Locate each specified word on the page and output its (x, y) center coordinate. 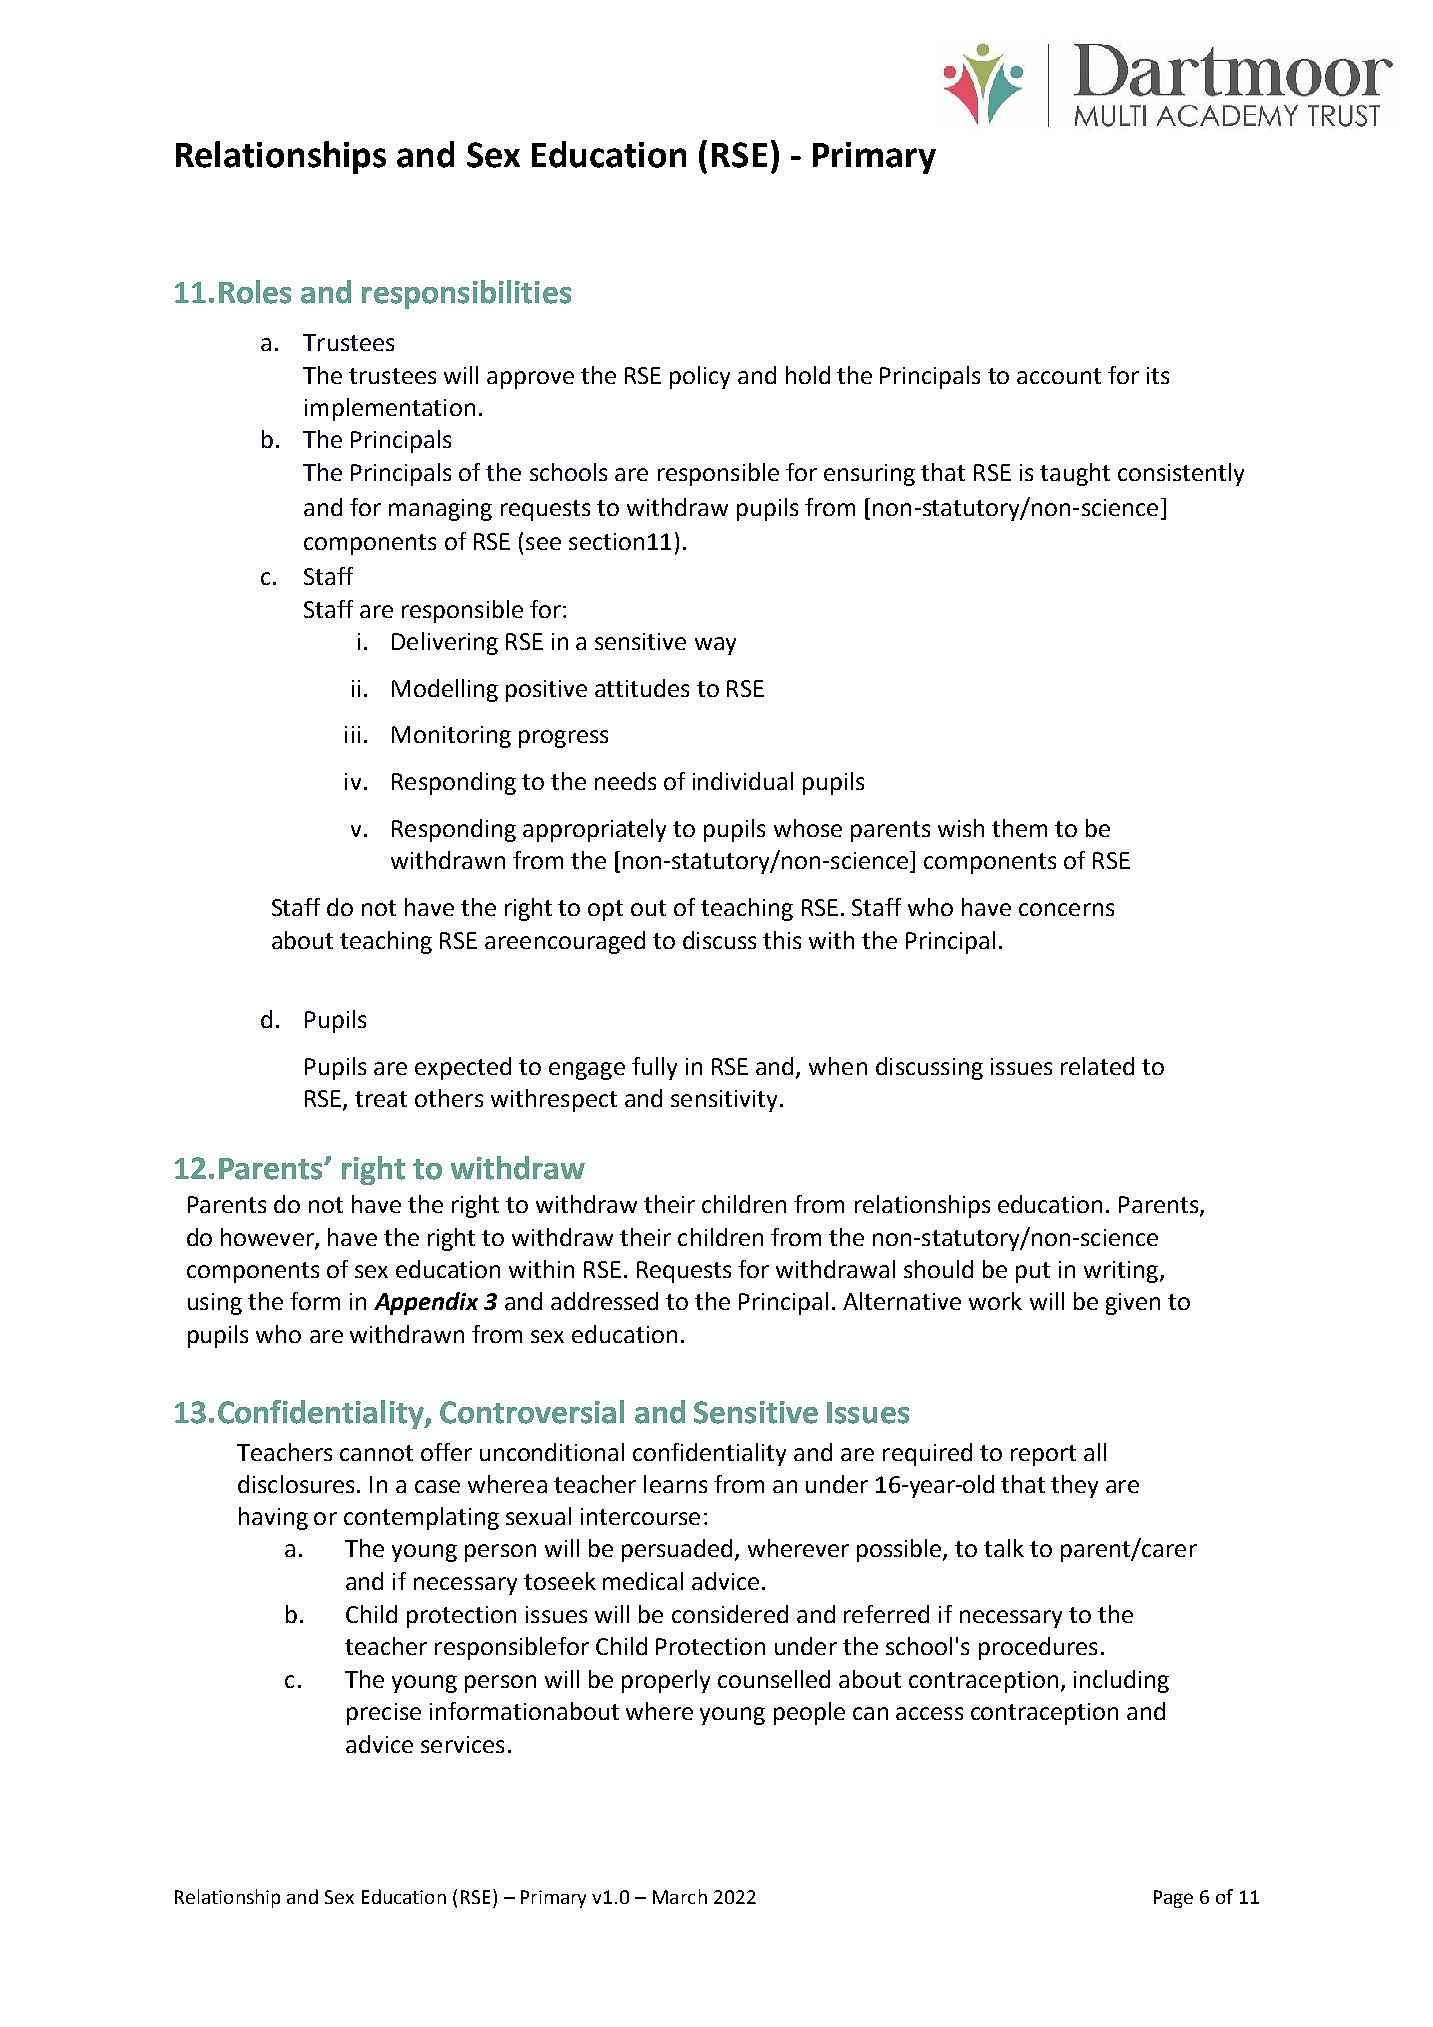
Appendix (426, 1303)
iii (352, 734)
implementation (390, 409)
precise (384, 1714)
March (680, 1896)
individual (743, 781)
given (1133, 1304)
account (1059, 376)
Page (1173, 1899)
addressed (604, 1301)
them (1019, 828)
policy (700, 377)
